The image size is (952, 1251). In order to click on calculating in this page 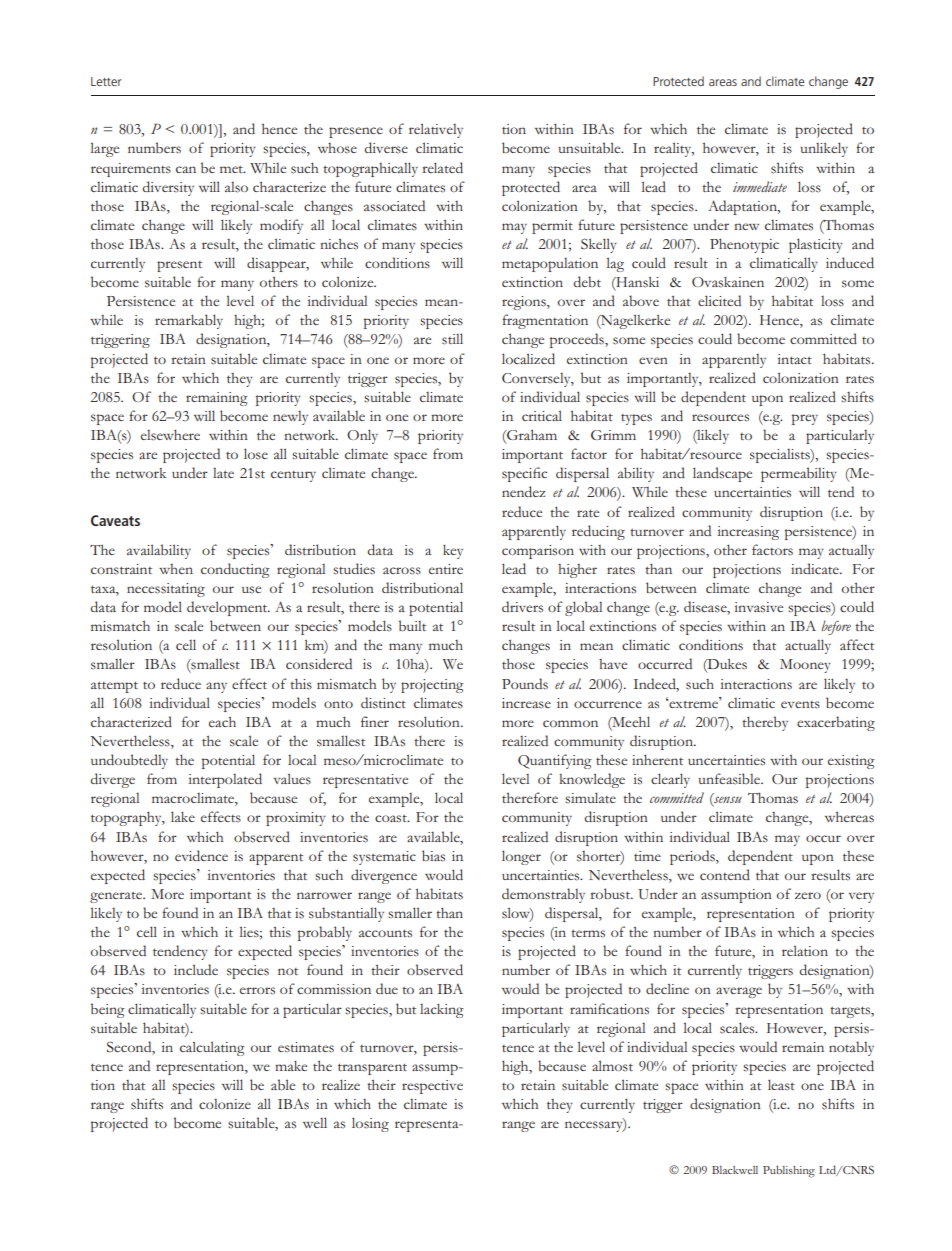, I will do `click(212, 1048)`.
